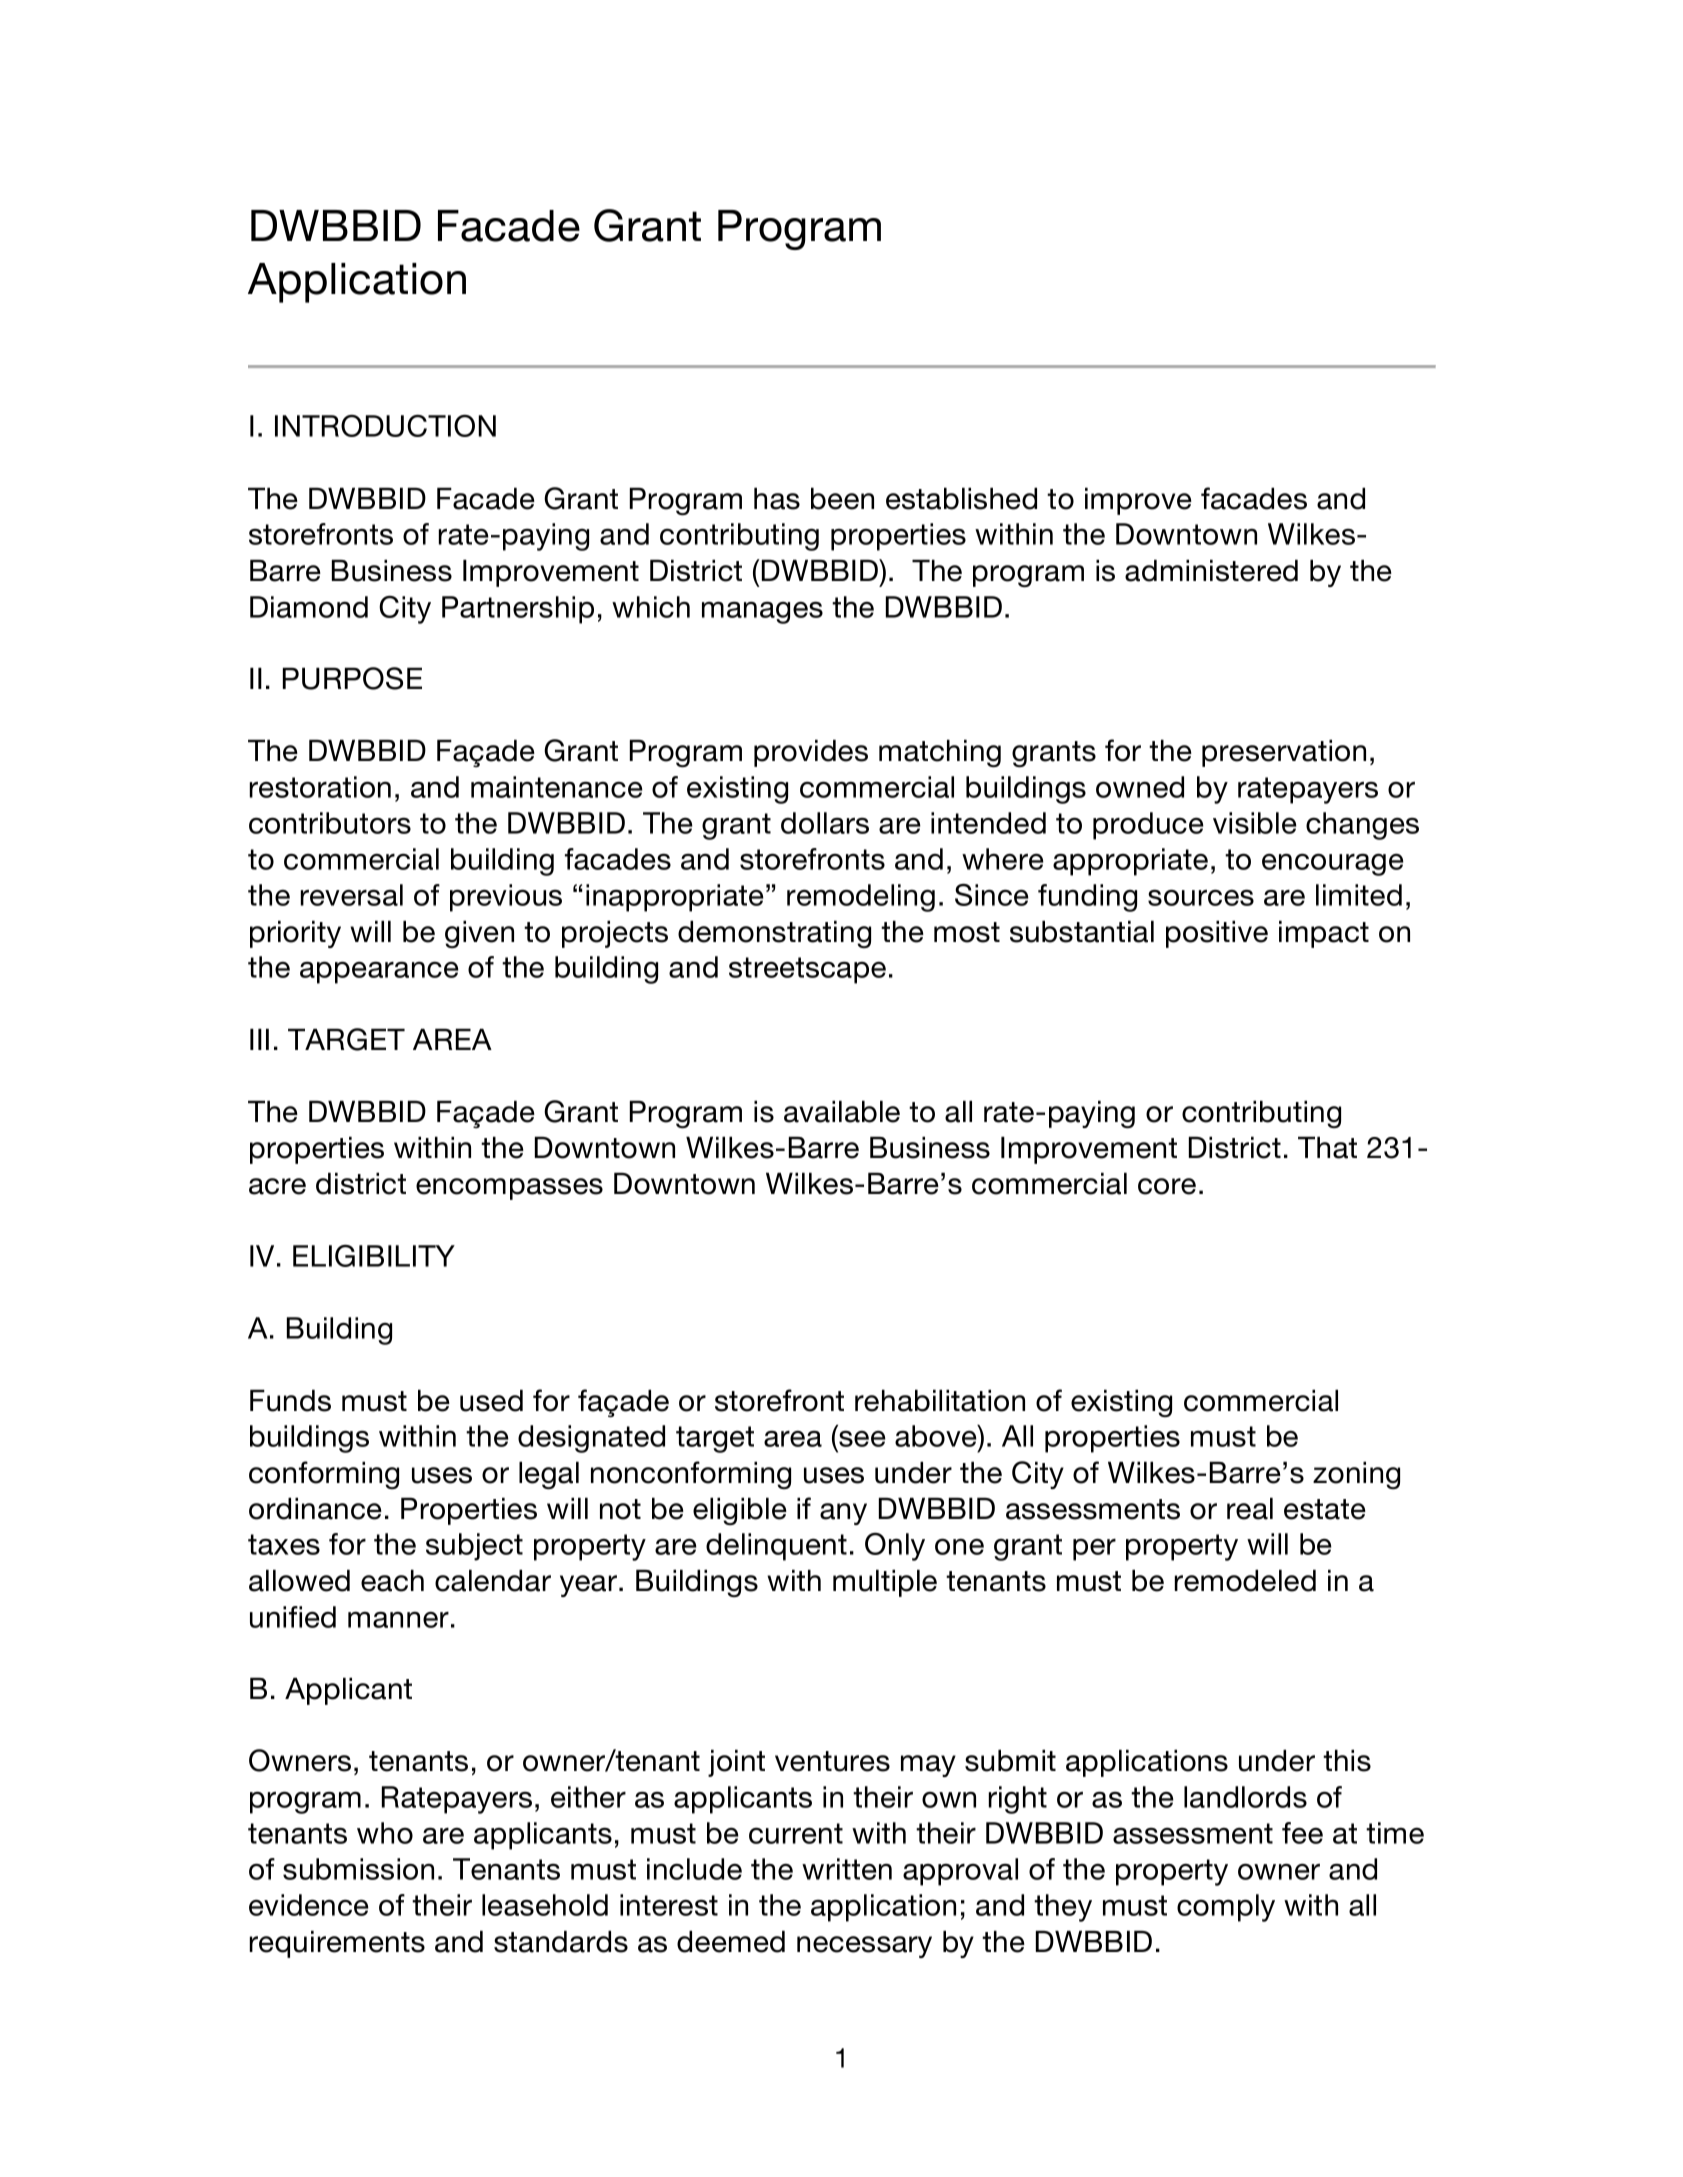 The height and width of the screenshot is (2177, 1683). I want to click on written, so click(847, 1869).
